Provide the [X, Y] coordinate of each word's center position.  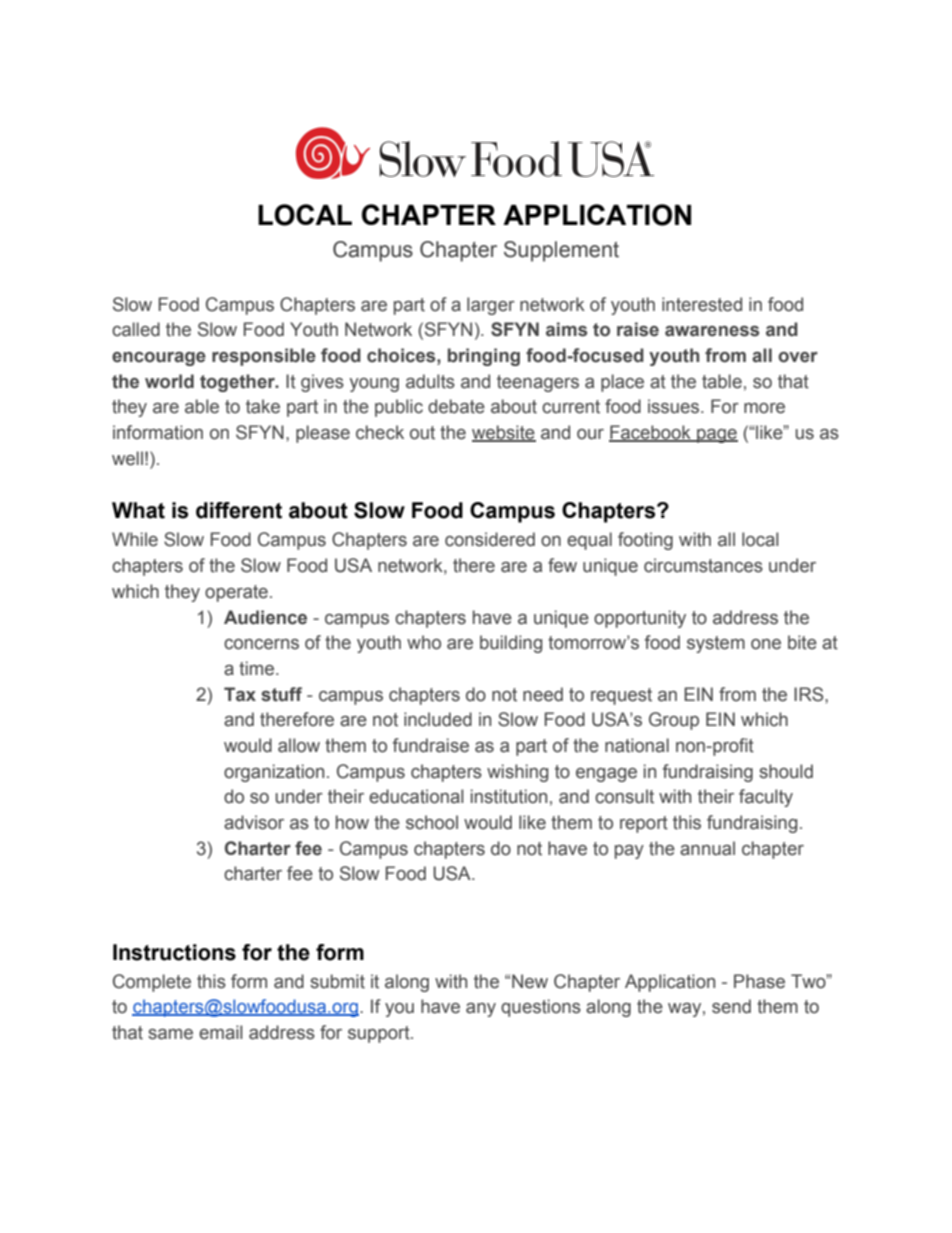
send [731, 1006]
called [136, 329]
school [432, 822]
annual [707, 848]
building [511, 644]
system [716, 644]
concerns [261, 644]
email [221, 1032]
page [716, 436]
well [127, 458]
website [504, 433]
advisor [254, 822]
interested [702, 304]
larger [491, 306]
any [481, 1010]
